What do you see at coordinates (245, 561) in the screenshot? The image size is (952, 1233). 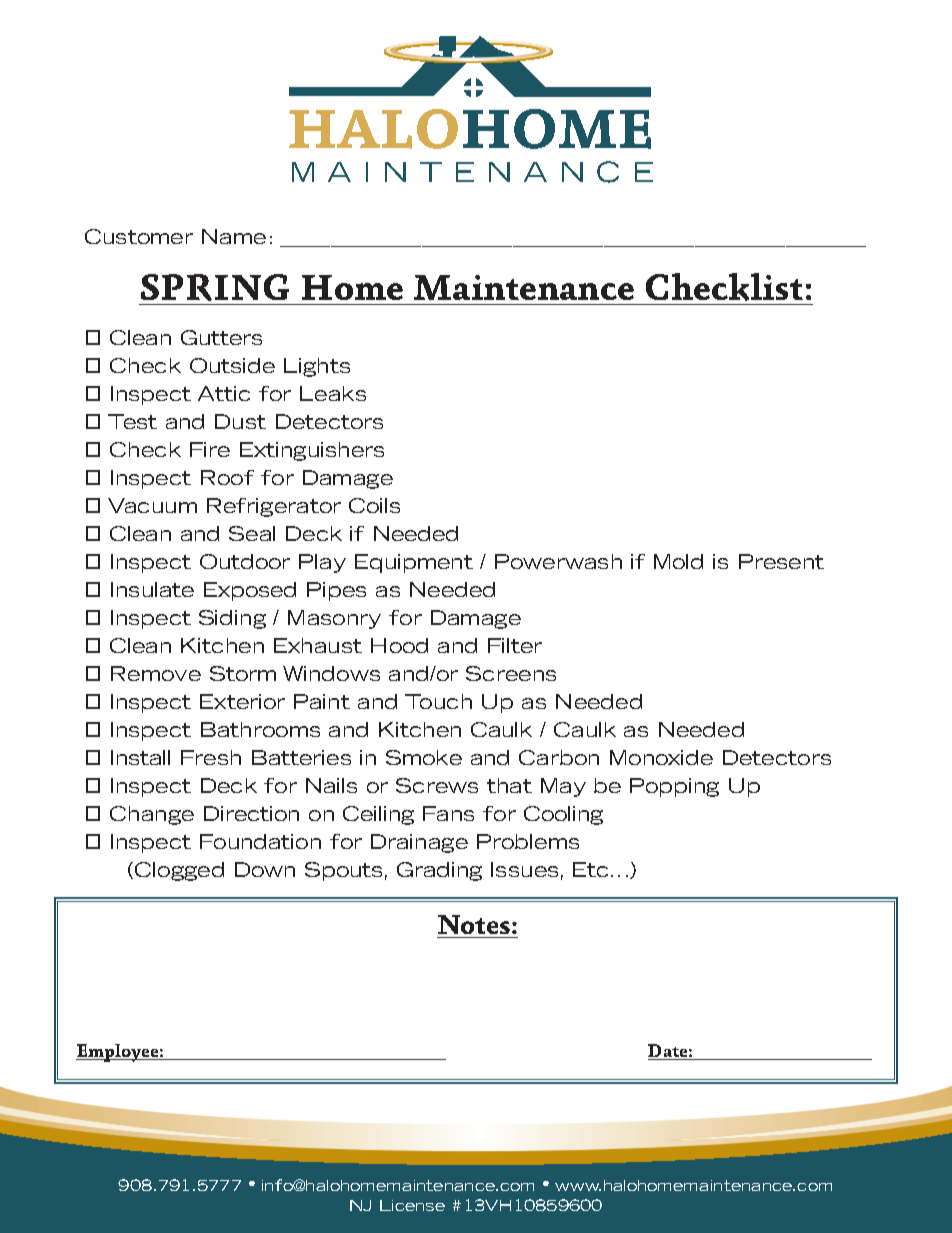 I see `Outdoor` at bounding box center [245, 561].
